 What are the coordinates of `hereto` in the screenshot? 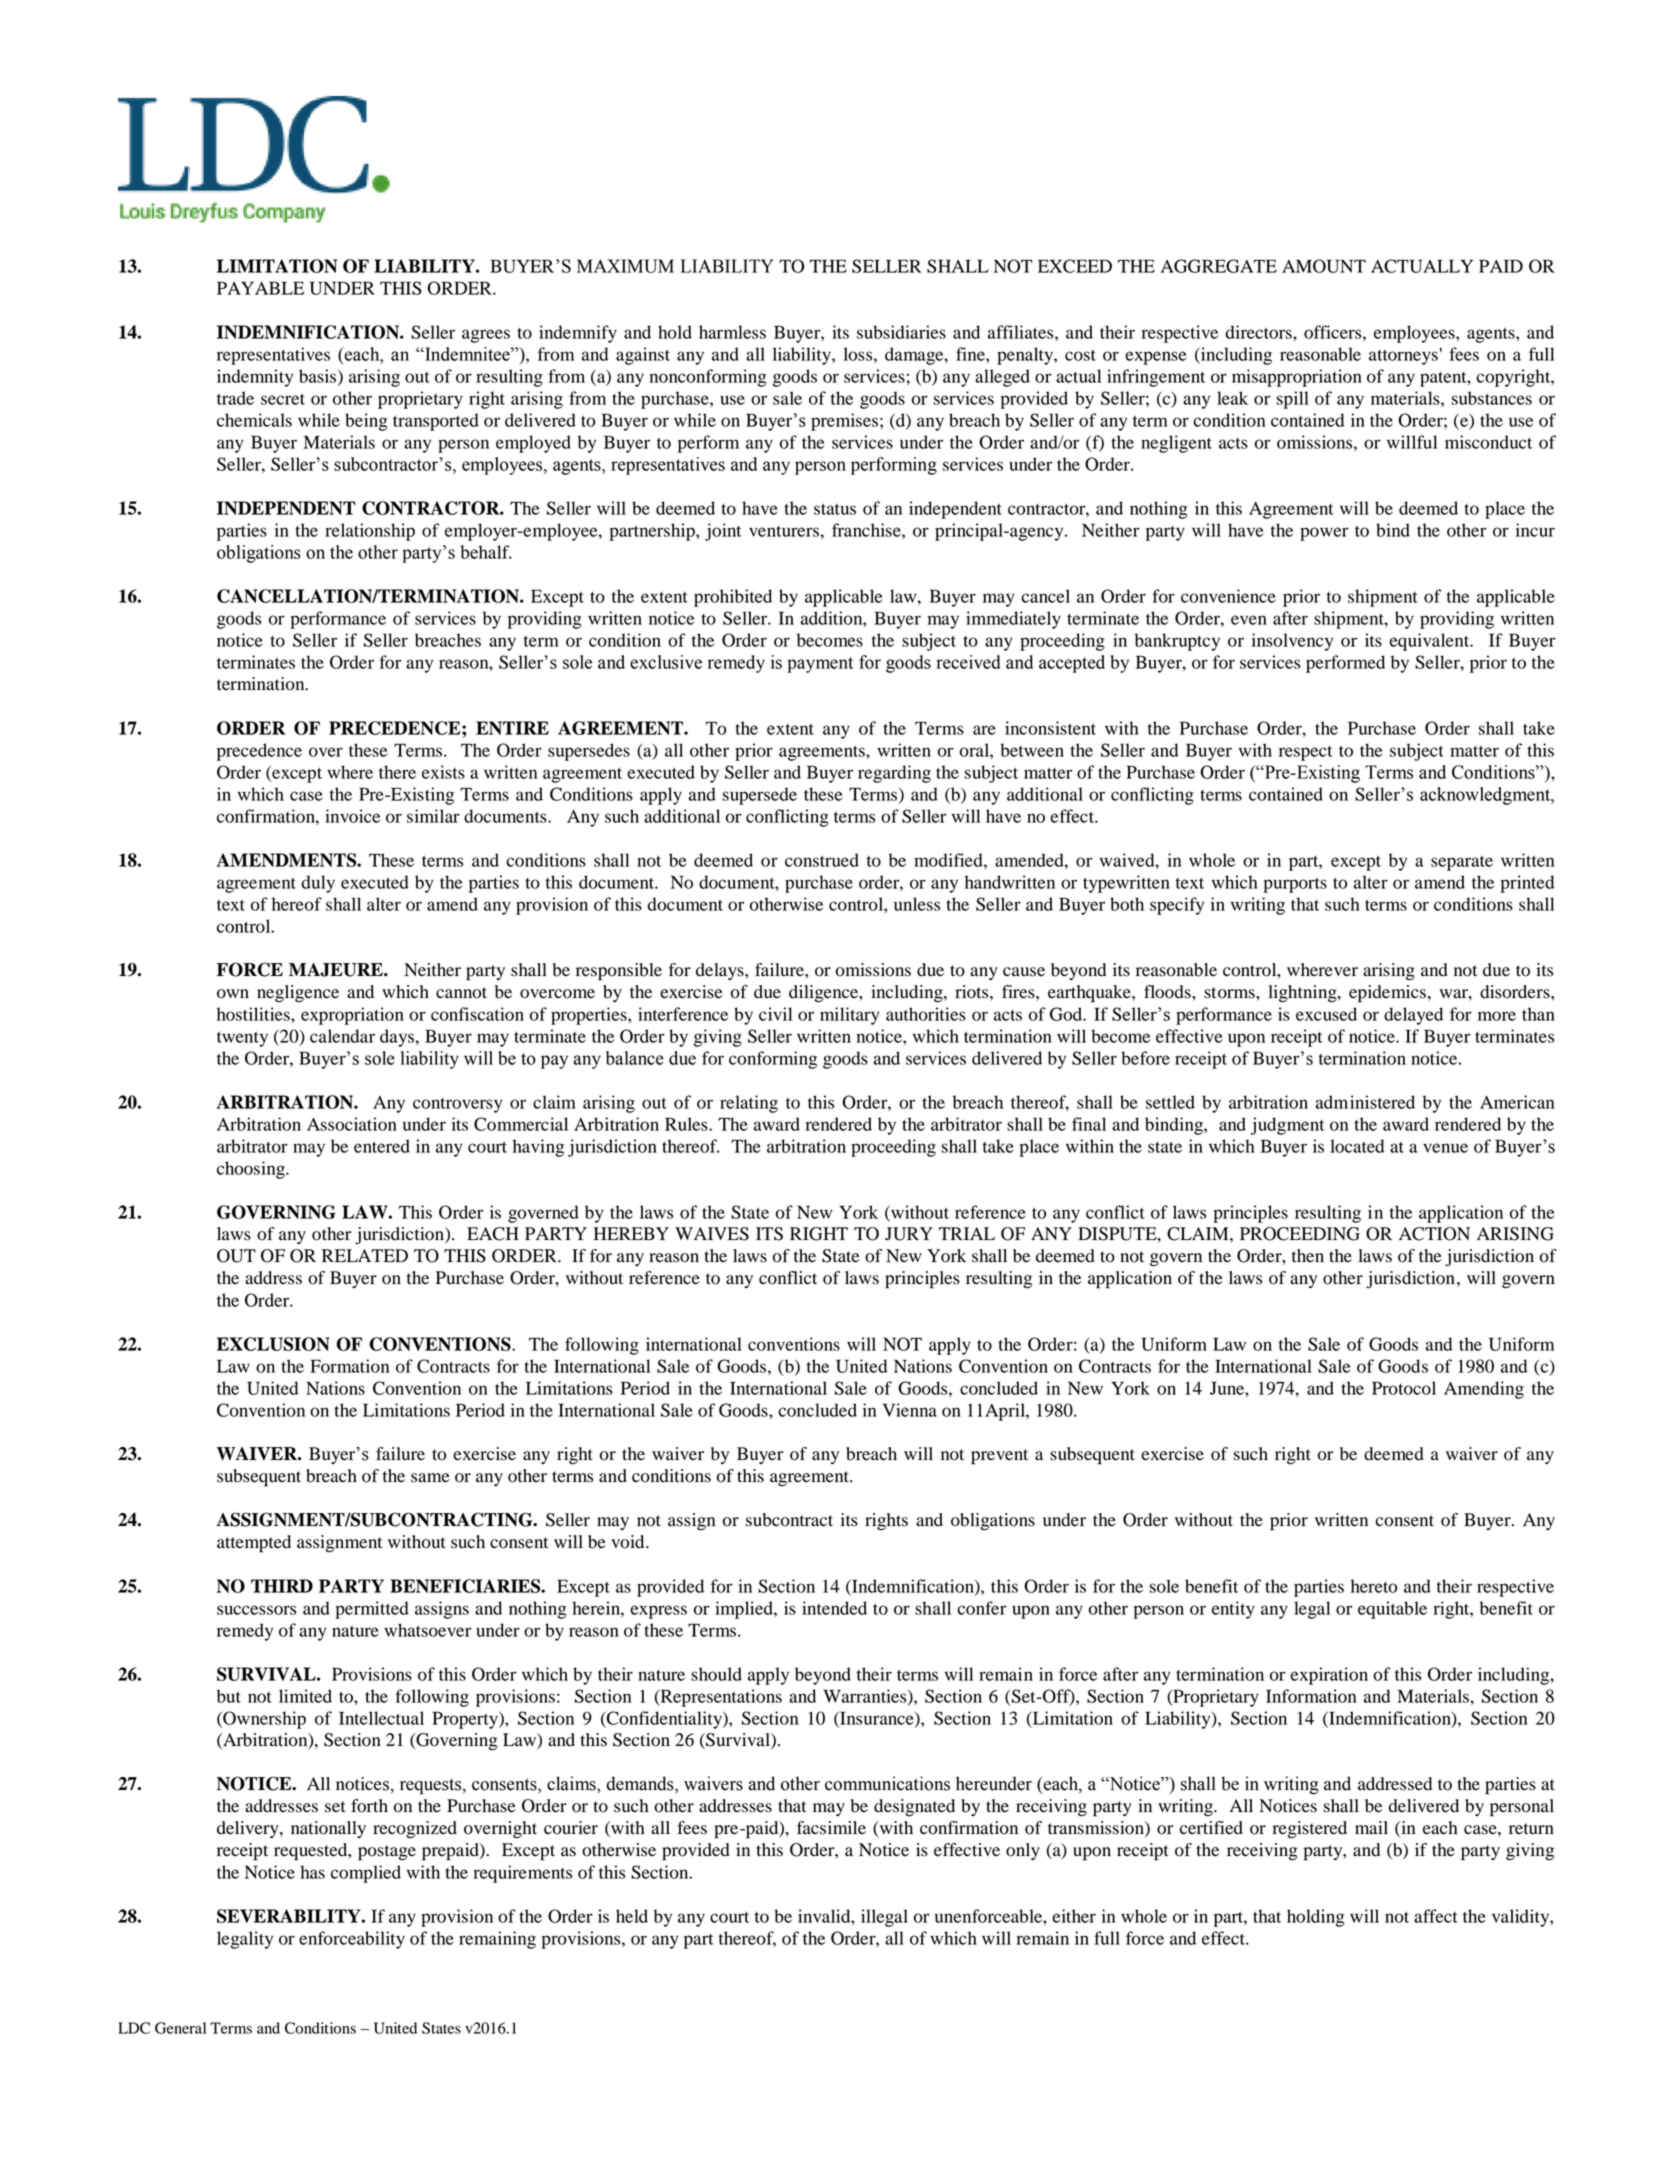 It's located at (1374, 1586).
